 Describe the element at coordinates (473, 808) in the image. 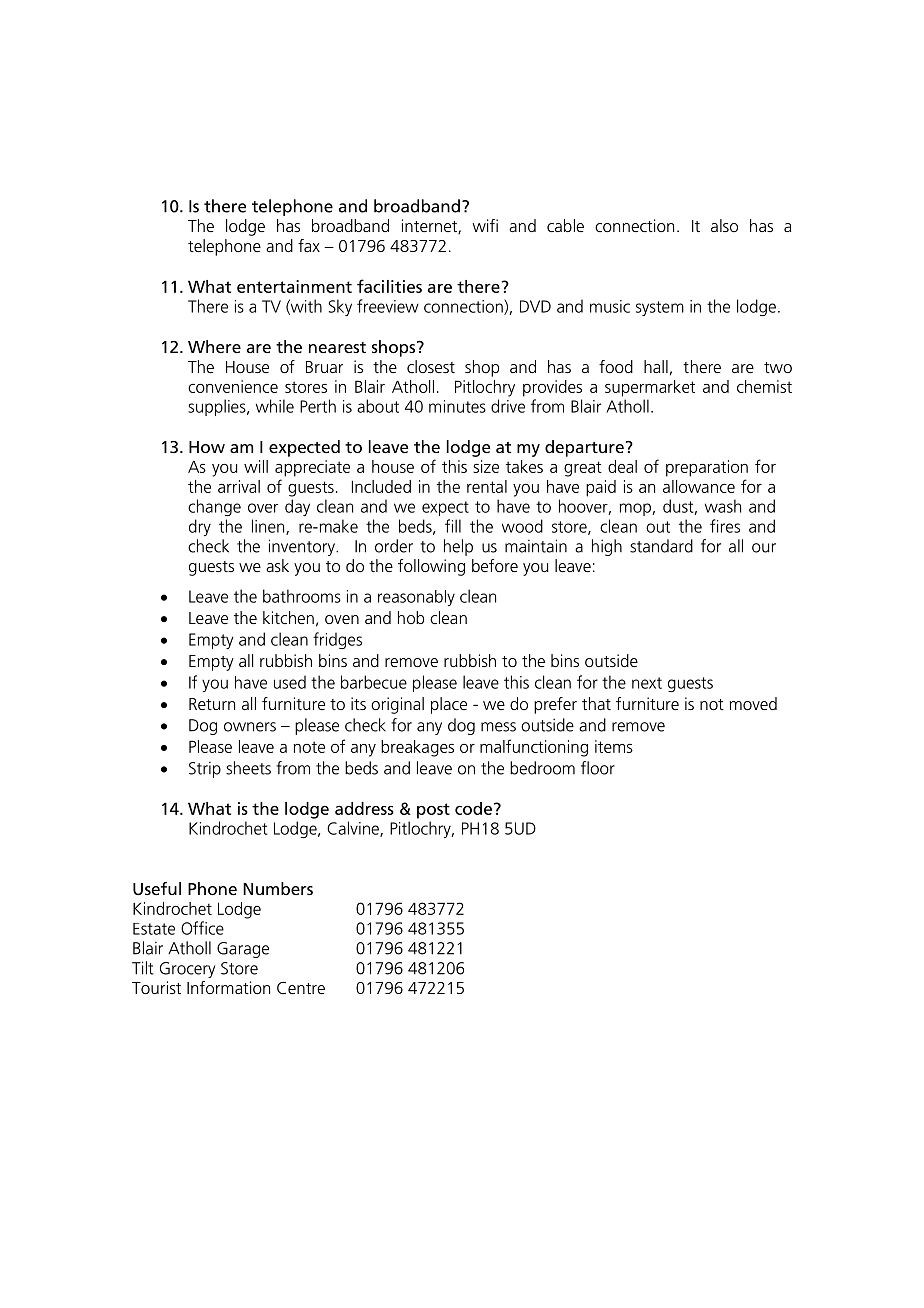

I see `code` at that location.
